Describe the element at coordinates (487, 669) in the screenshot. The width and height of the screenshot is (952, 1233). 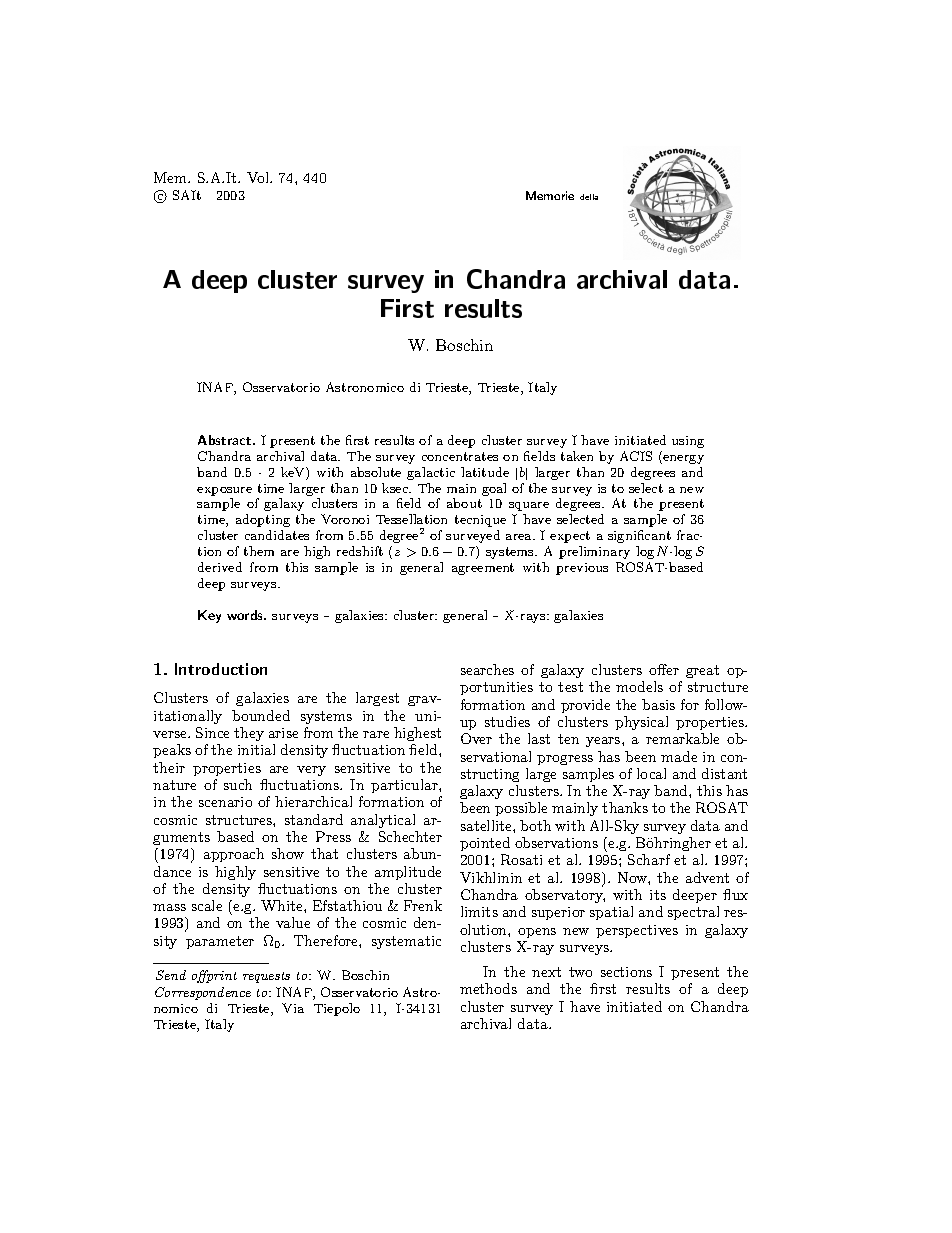
I see `searches` at that location.
